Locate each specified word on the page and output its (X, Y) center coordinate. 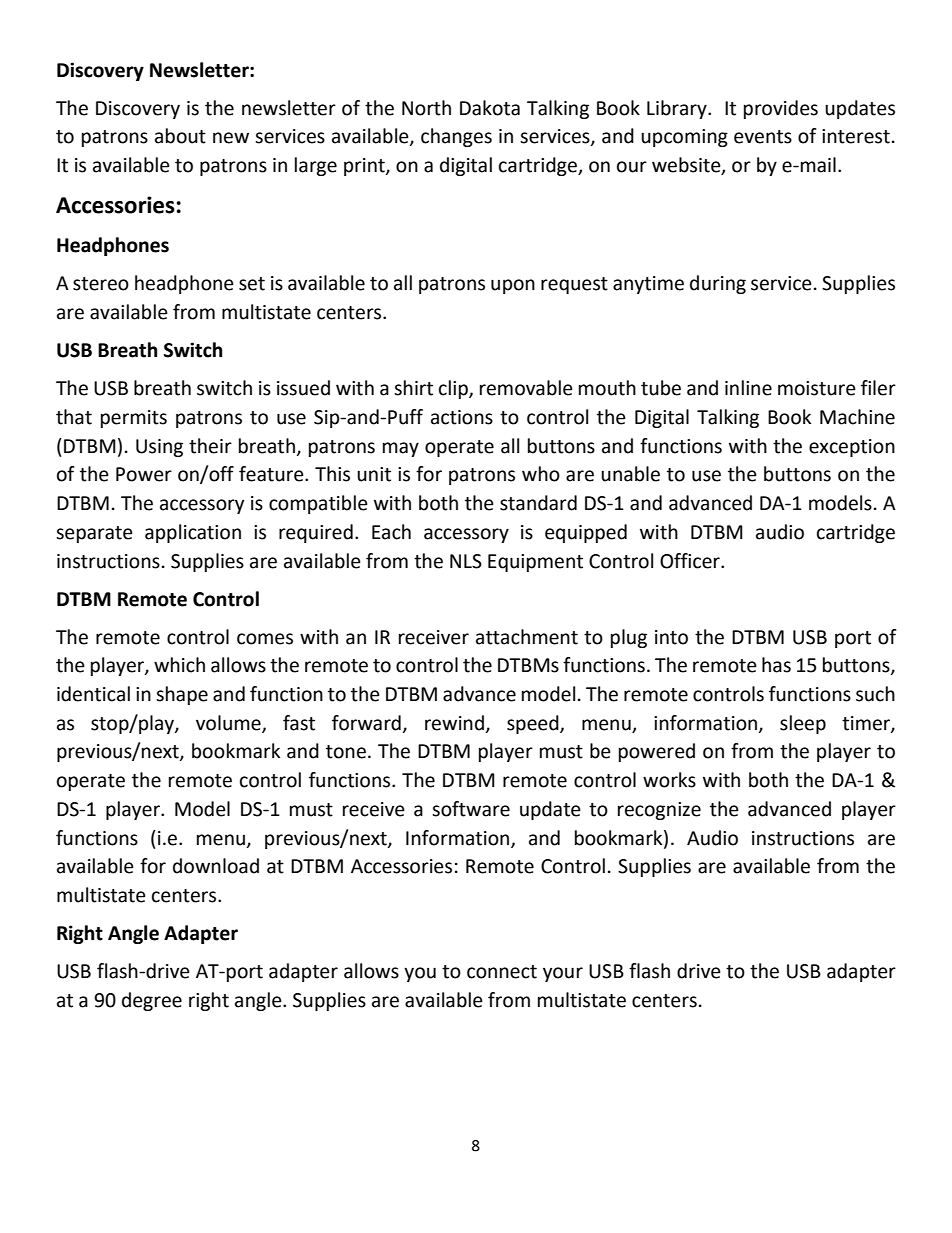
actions (462, 417)
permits (134, 419)
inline (748, 388)
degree (152, 1001)
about (180, 136)
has (776, 665)
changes (456, 137)
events (763, 137)
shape (182, 695)
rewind (454, 723)
